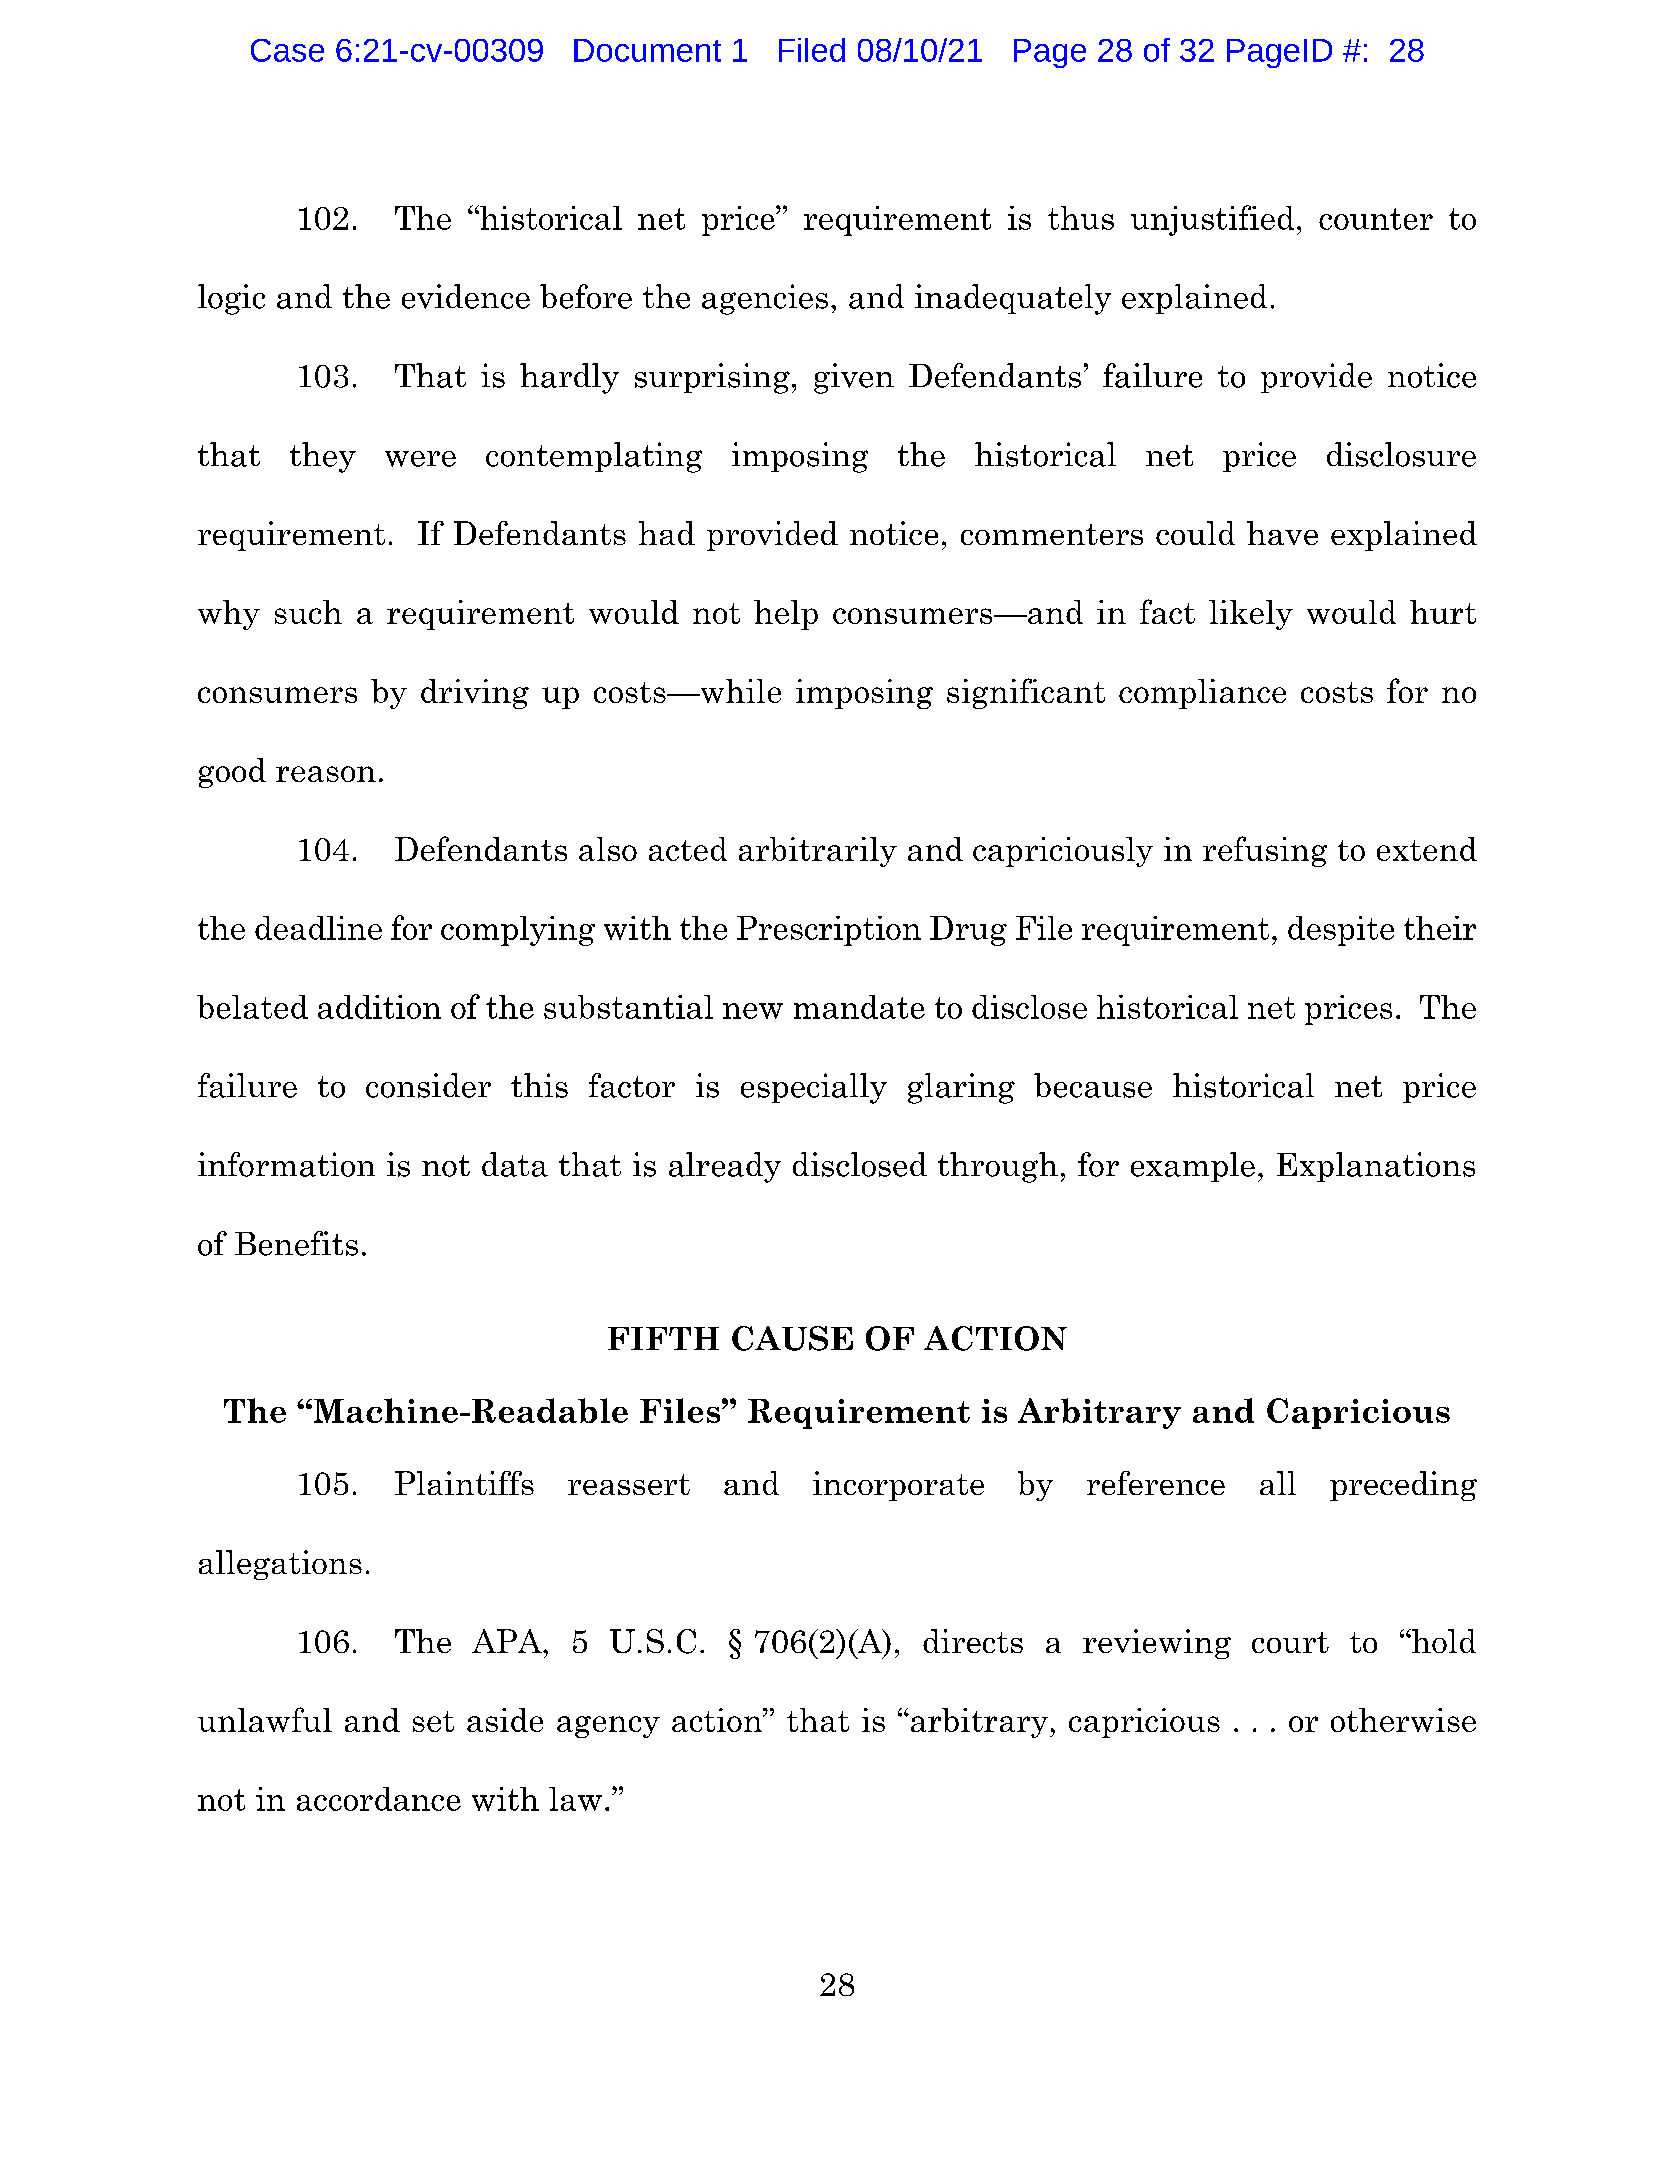 Image resolution: width=1674 pixels, height=2166 pixels. What do you see at coordinates (786, 615) in the screenshot?
I see `help` at bounding box center [786, 615].
